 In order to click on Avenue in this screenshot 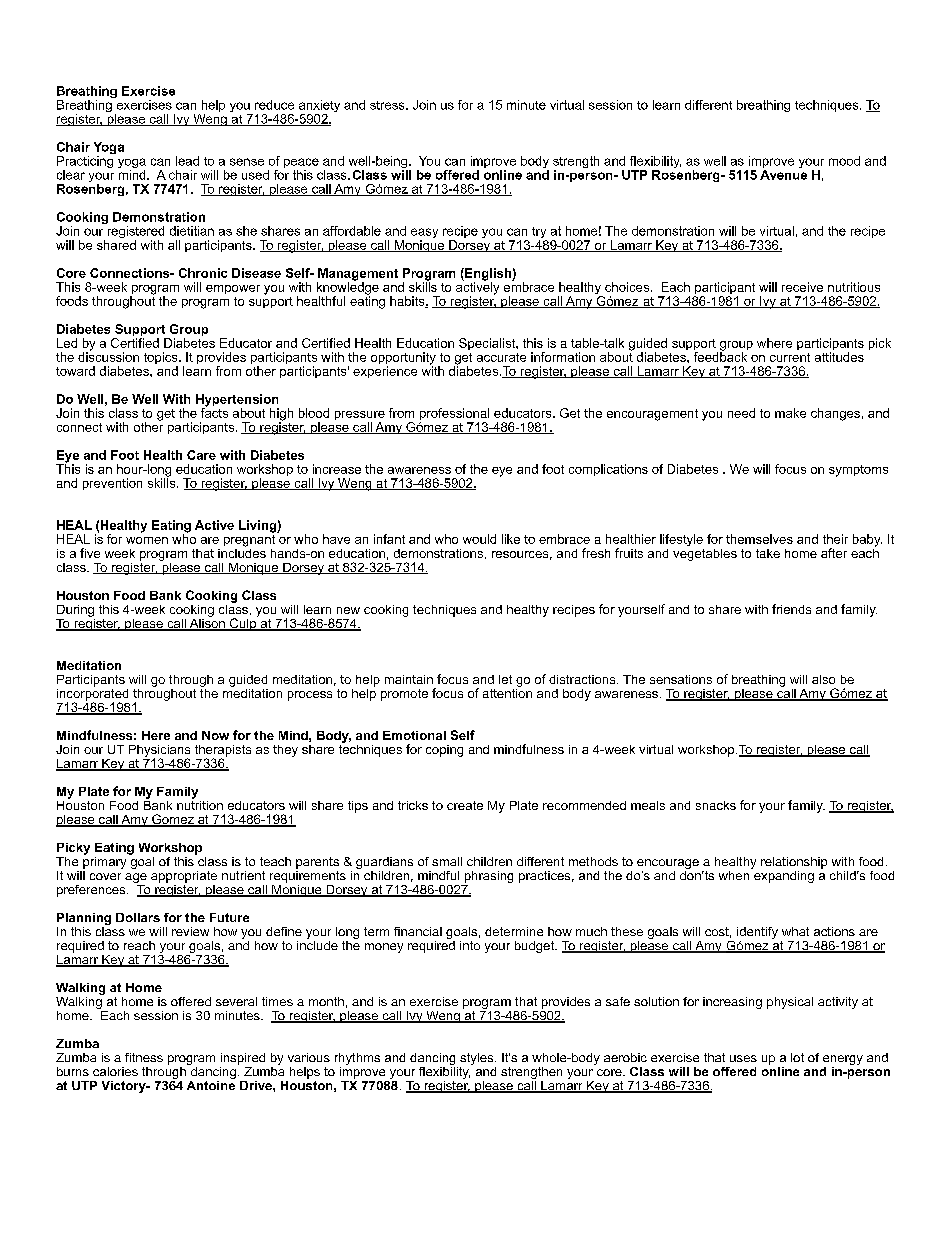, I will do `click(783, 173)`.
